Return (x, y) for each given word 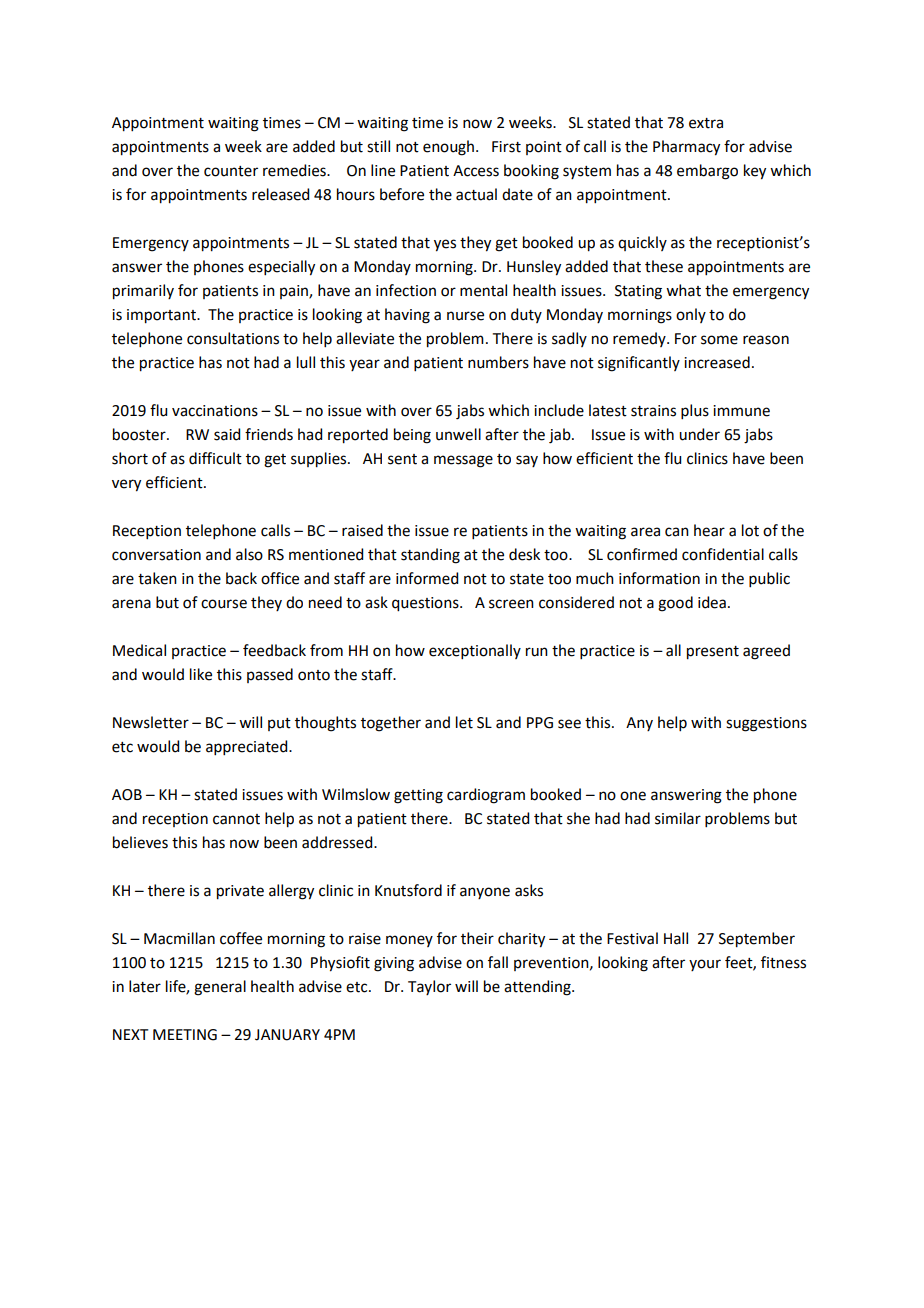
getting (418, 796)
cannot (236, 819)
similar (678, 818)
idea (712, 602)
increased (717, 362)
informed (427, 578)
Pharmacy (686, 148)
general (220, 988)
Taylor (429, 987)
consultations (233, 338)
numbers (498, 362)
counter (231, 171)
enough (450, 148)
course (224, 604)
